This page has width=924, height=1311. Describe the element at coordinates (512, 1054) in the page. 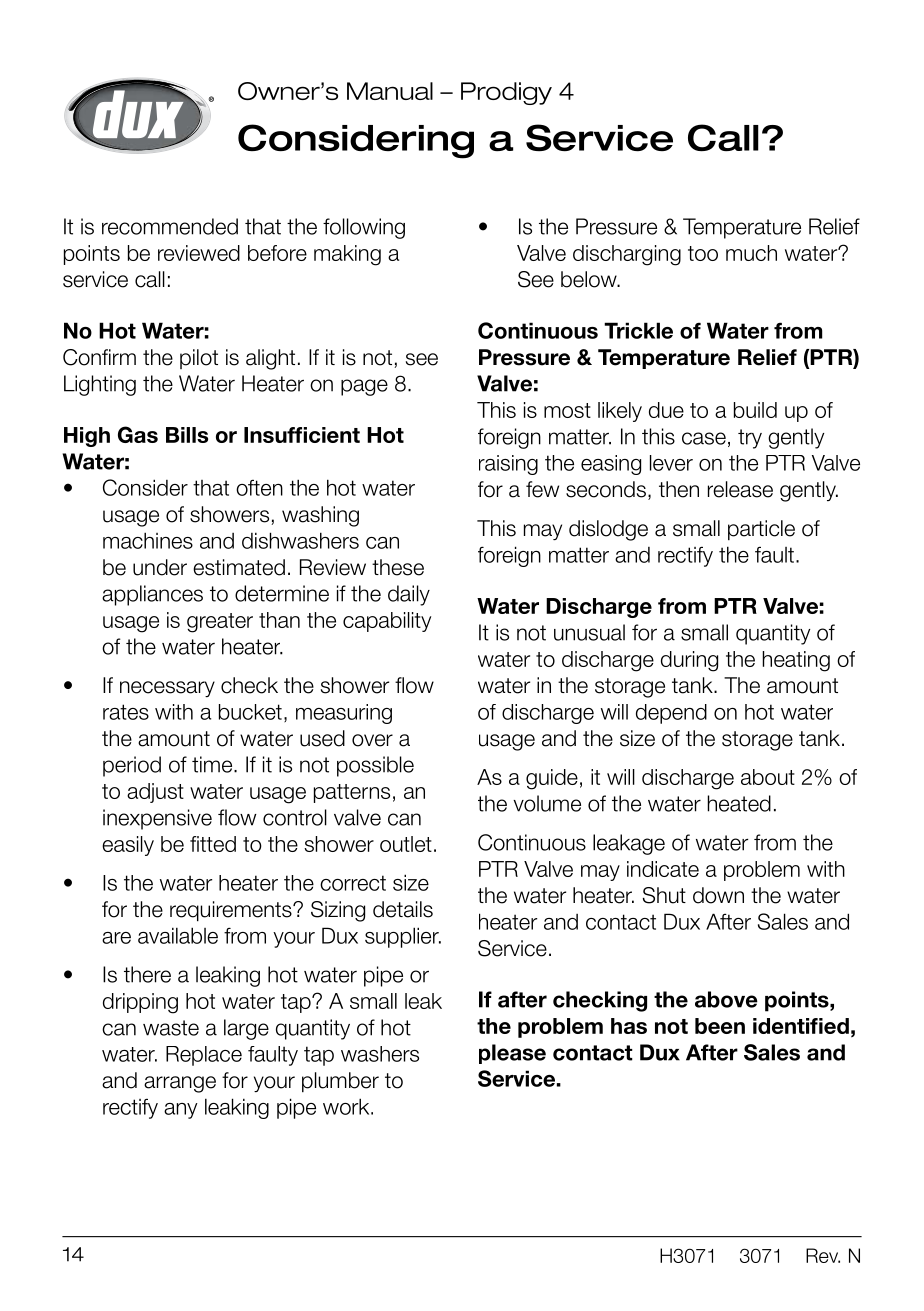

I see `please` at that location.
